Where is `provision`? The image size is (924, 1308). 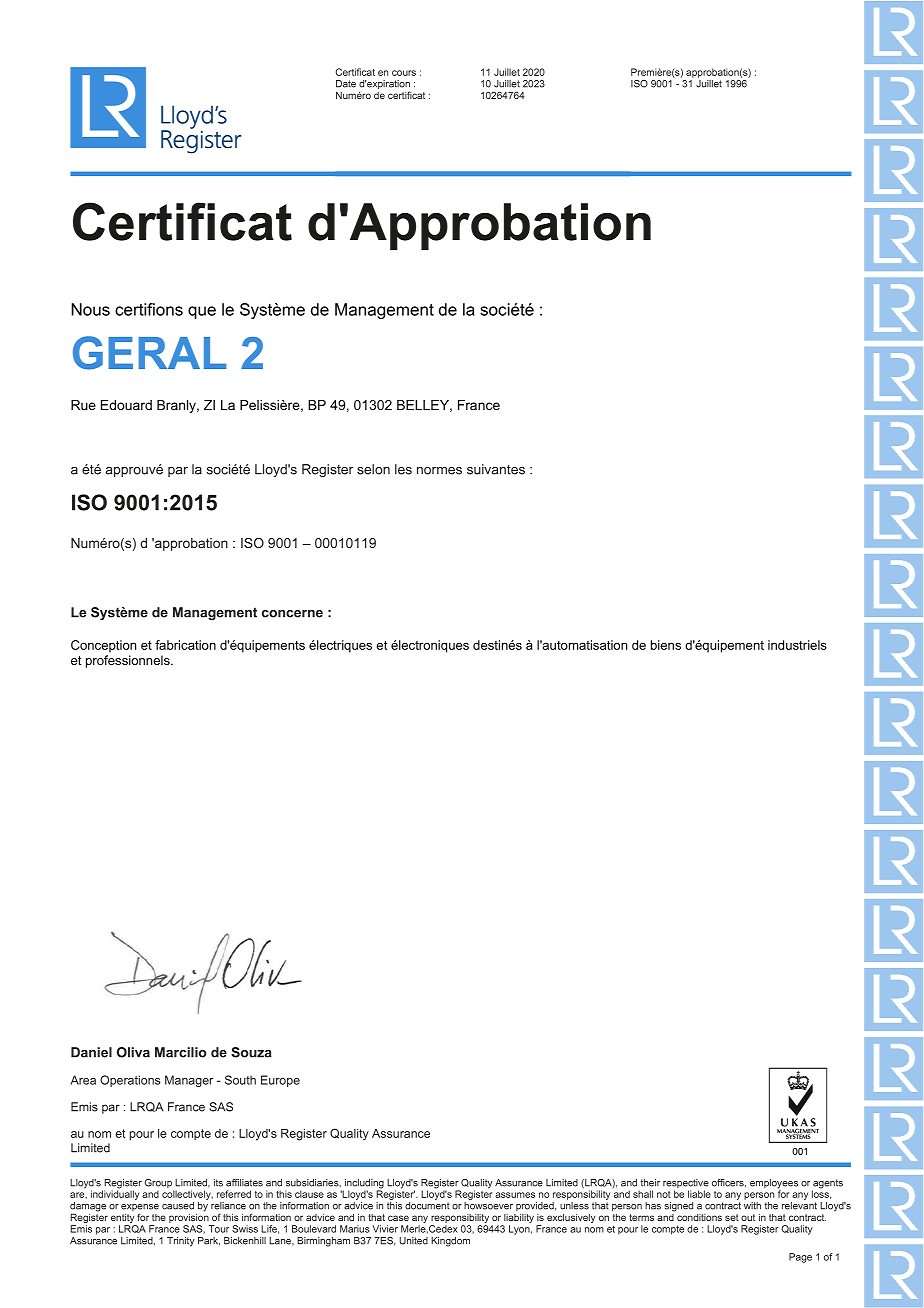
provision is located at coordinates (189, 1217).
